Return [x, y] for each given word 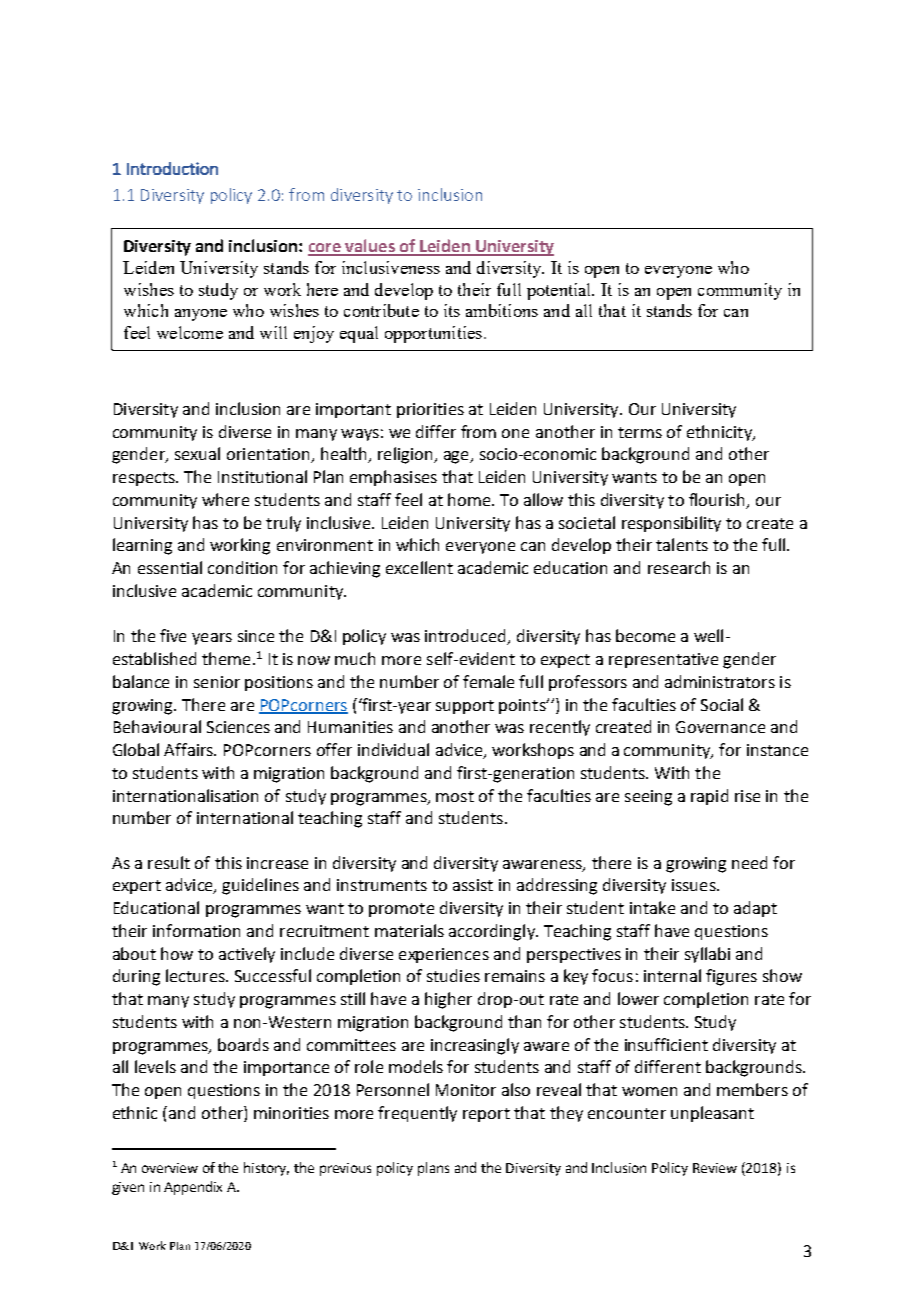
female [488, 681]
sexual [197, 453]
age [457, 457]
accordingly [493, 932]
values [370, 247]
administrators [720, 681]
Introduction [172, 168]
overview [170, 1168]
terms [640, 432]
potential [560, 291]
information [196, 930]
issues [695, 885]
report [486, 1115]
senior [217, 682]
